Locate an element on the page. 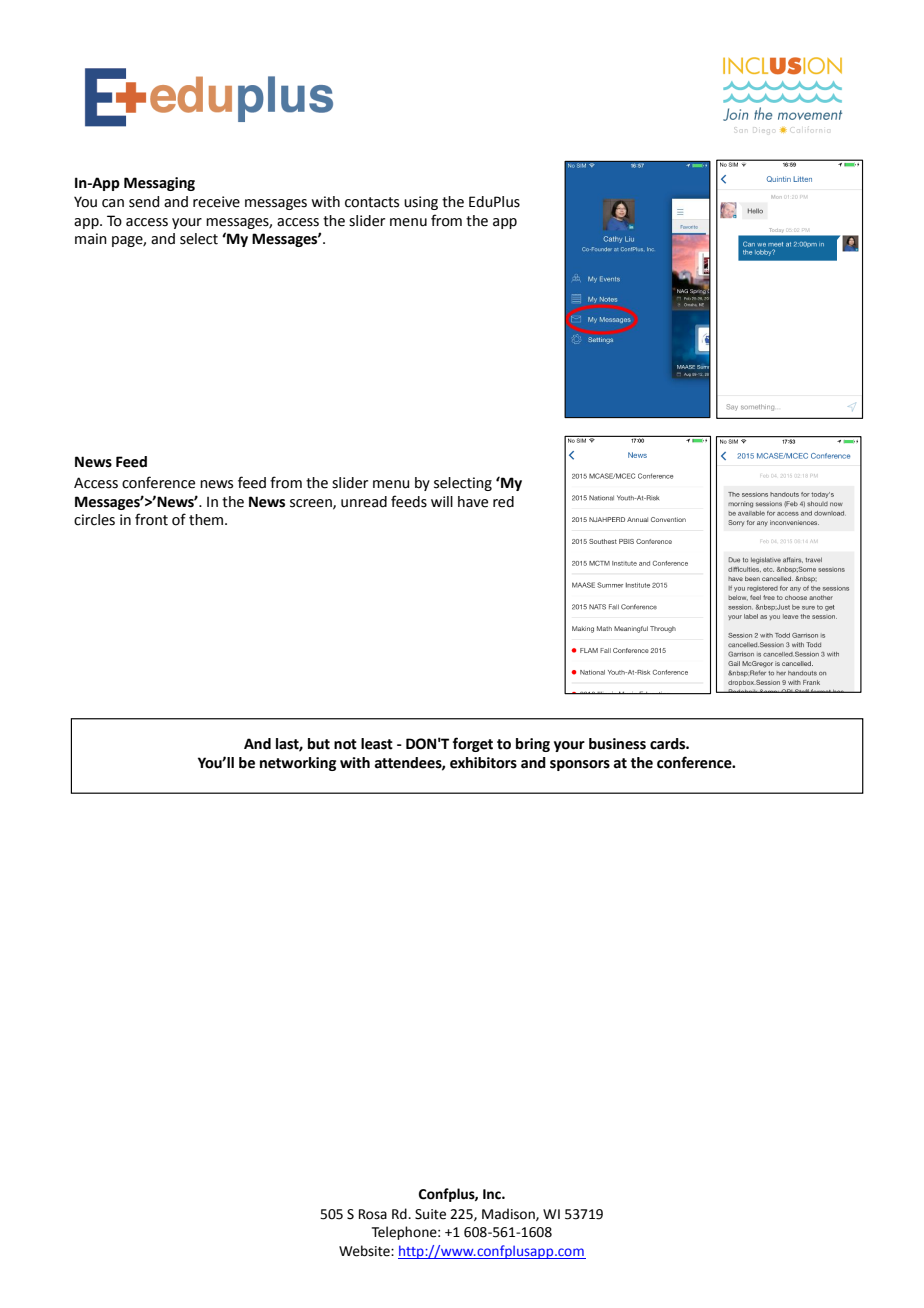 This image has width=924, height=1308. networking is located at coordinates (298, 764).
